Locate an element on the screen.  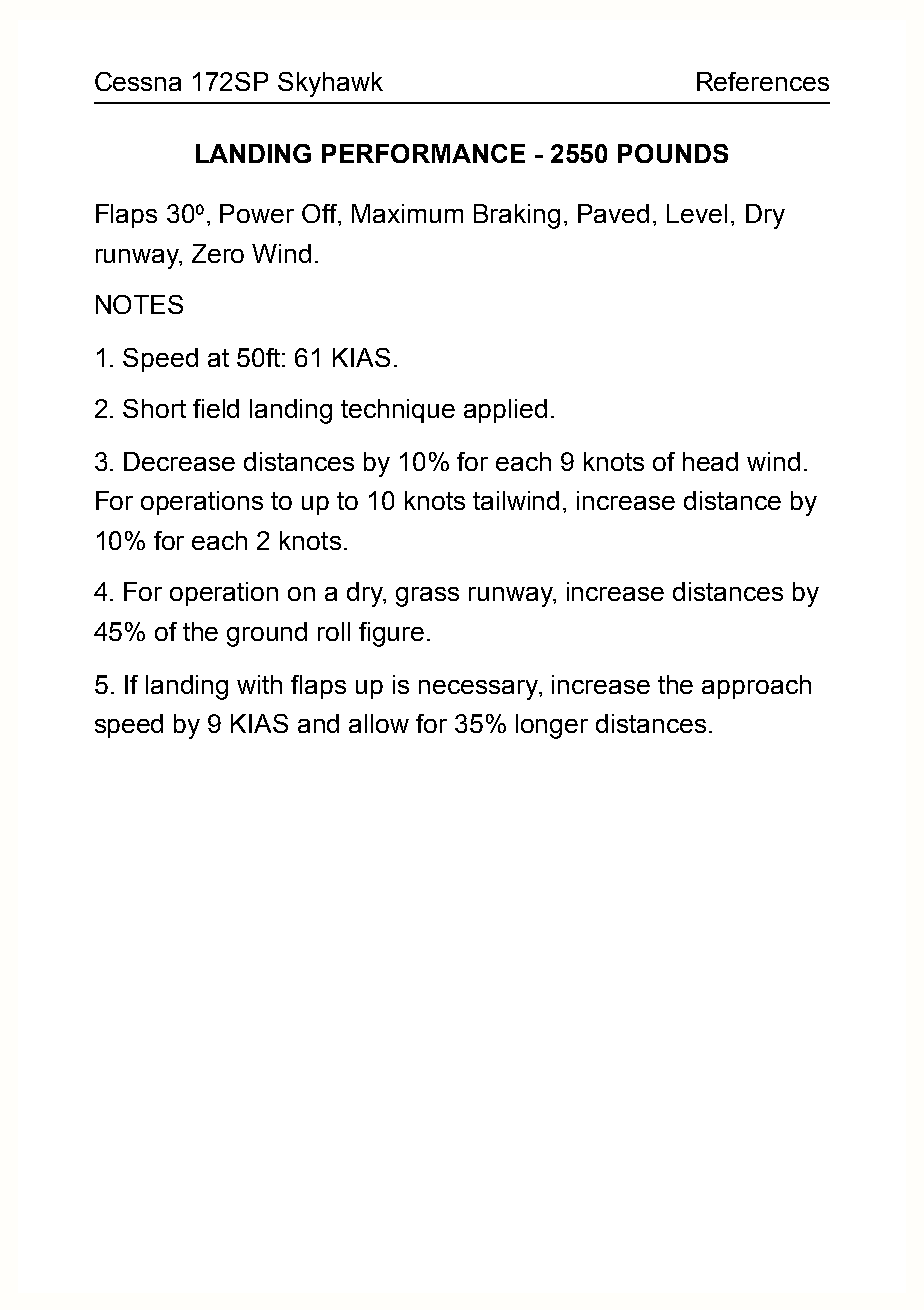
head is located at coordinates (710, 461).
